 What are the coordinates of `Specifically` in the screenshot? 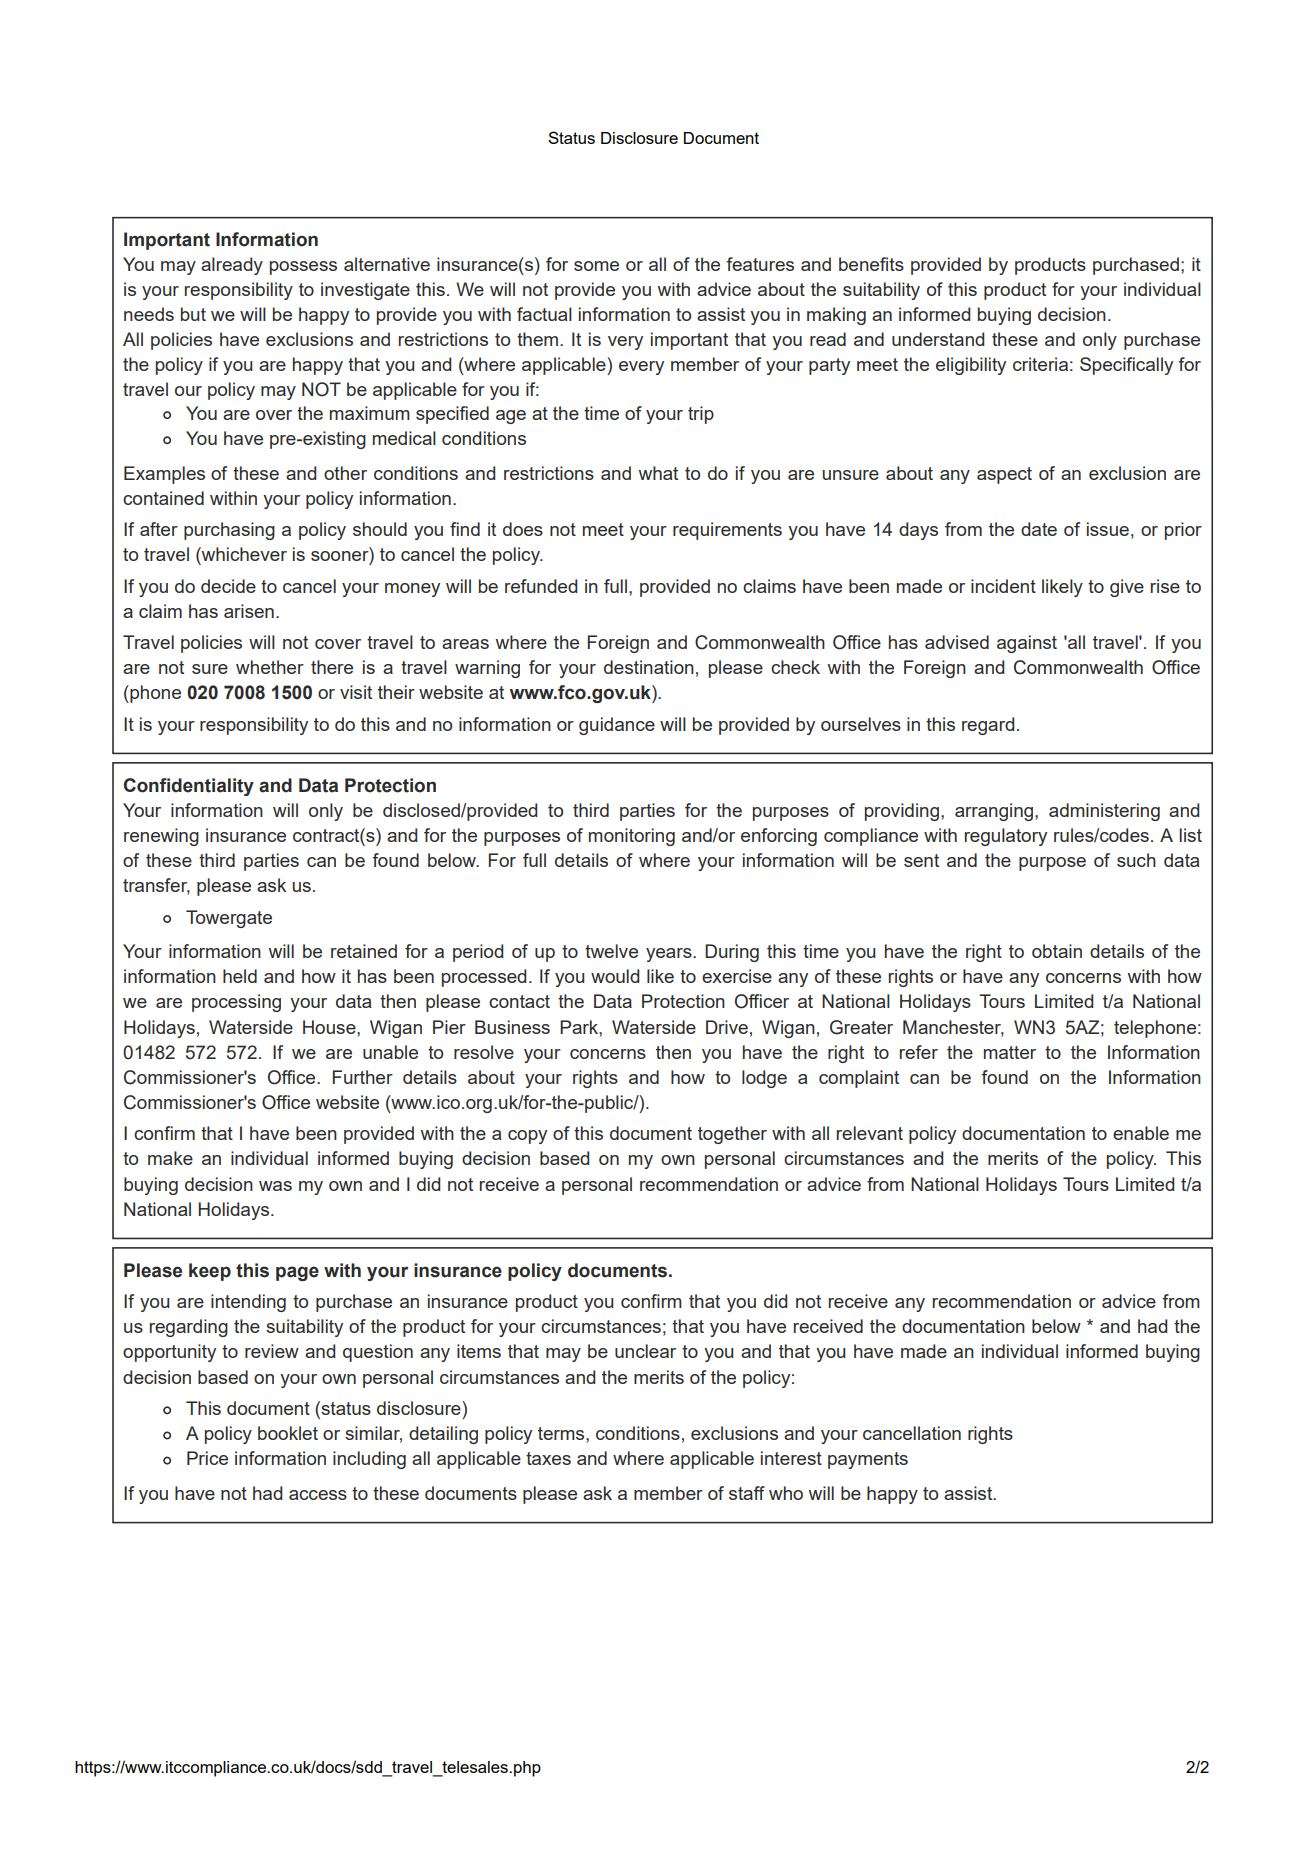 It's located at (1126, 366).
